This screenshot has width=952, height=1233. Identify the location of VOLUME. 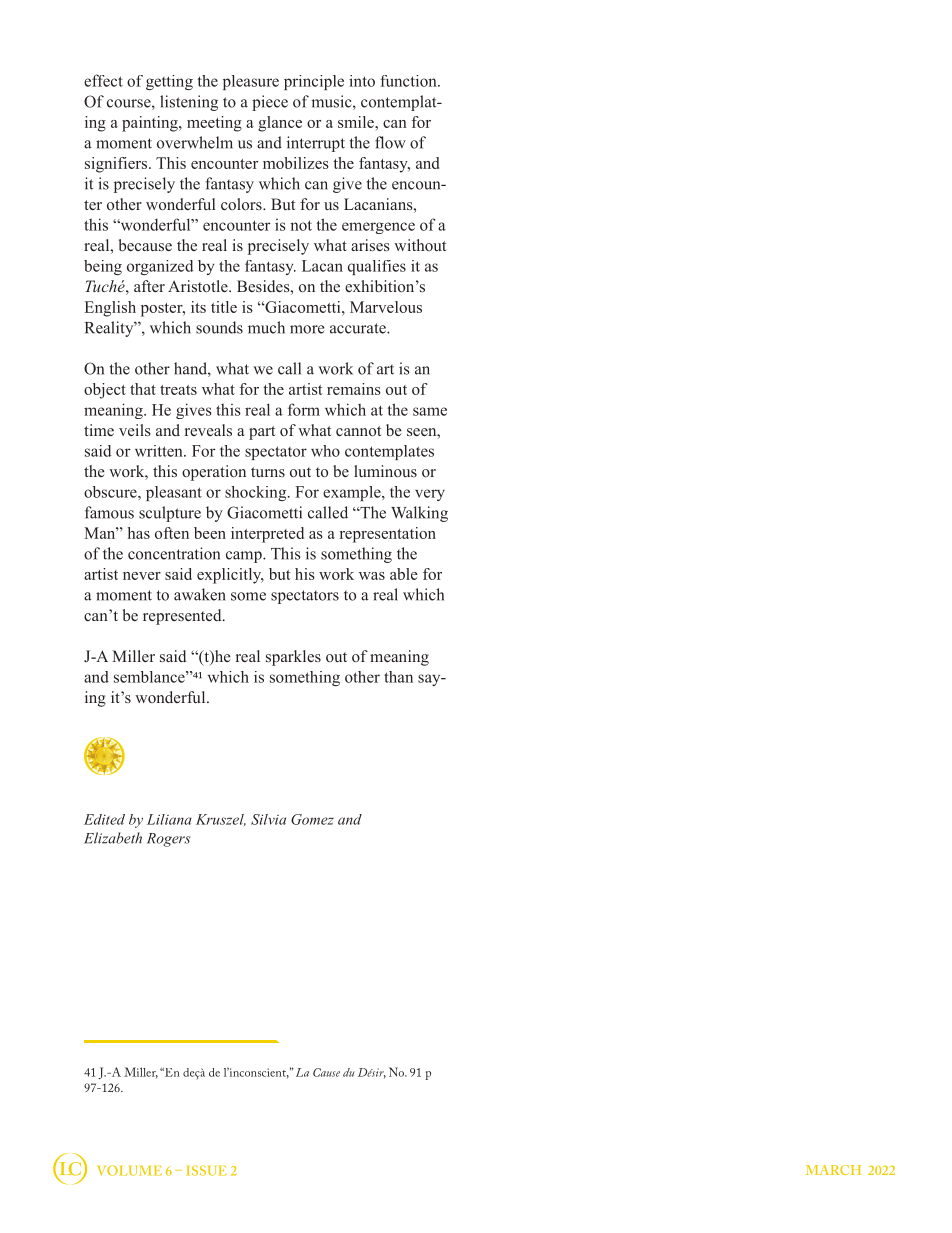
(130, 1170).
